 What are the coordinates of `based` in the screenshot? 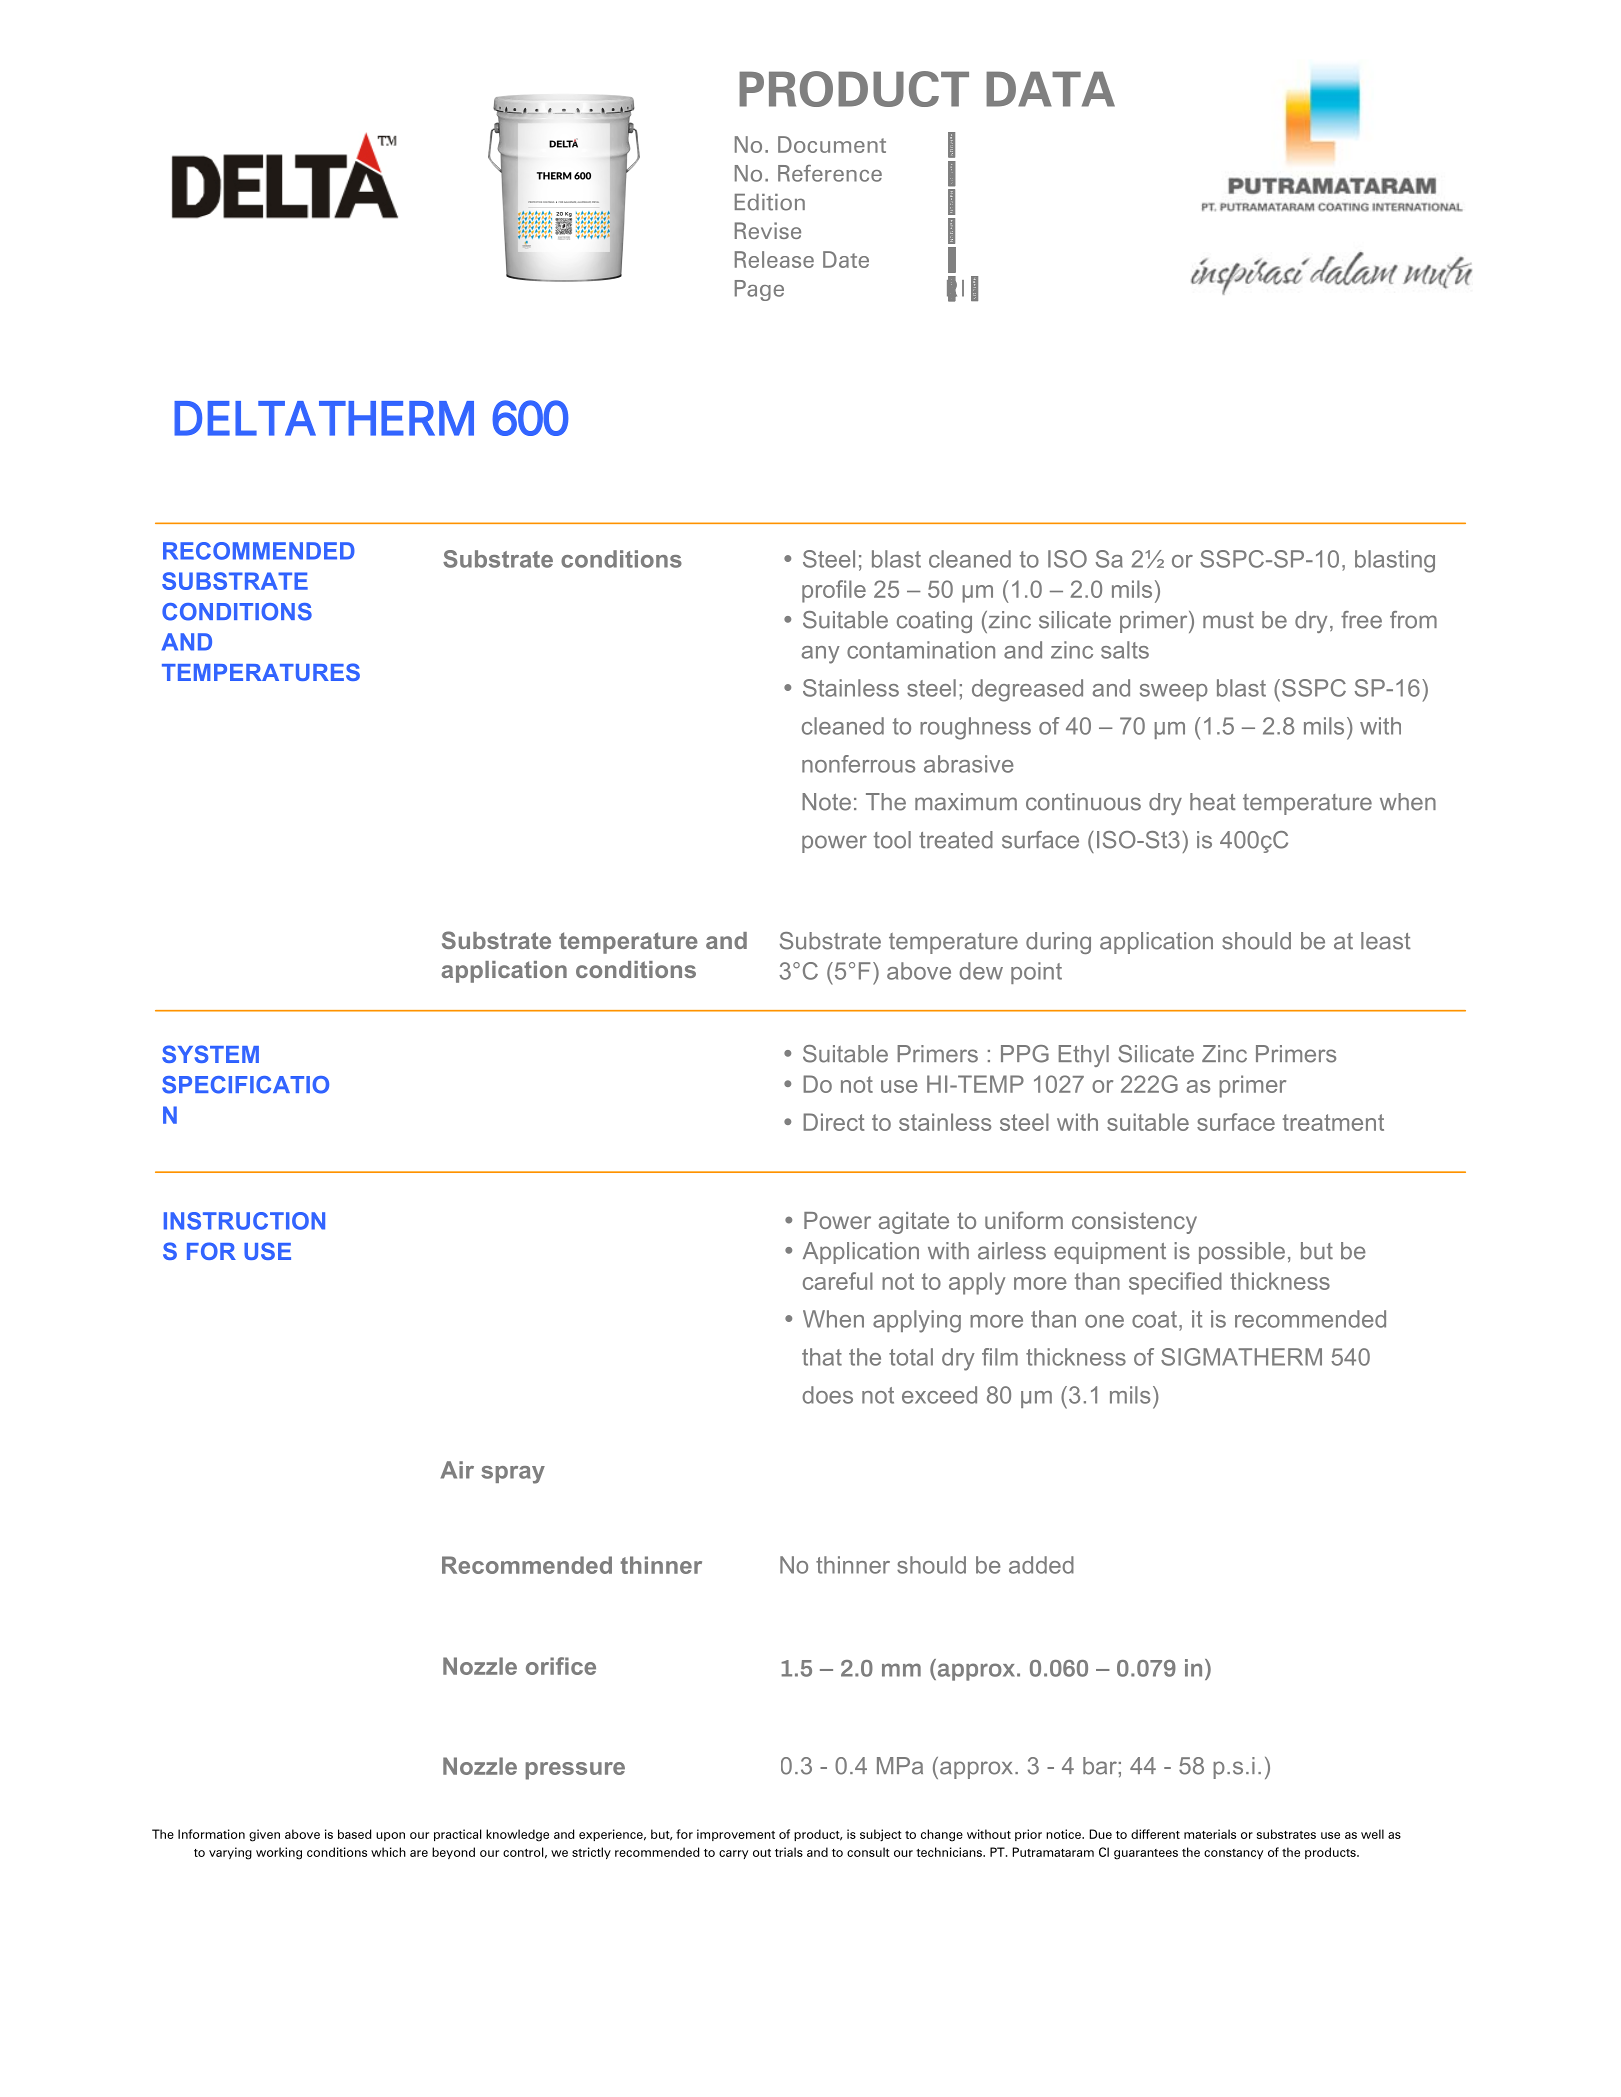 It's located at (354, 1834).
